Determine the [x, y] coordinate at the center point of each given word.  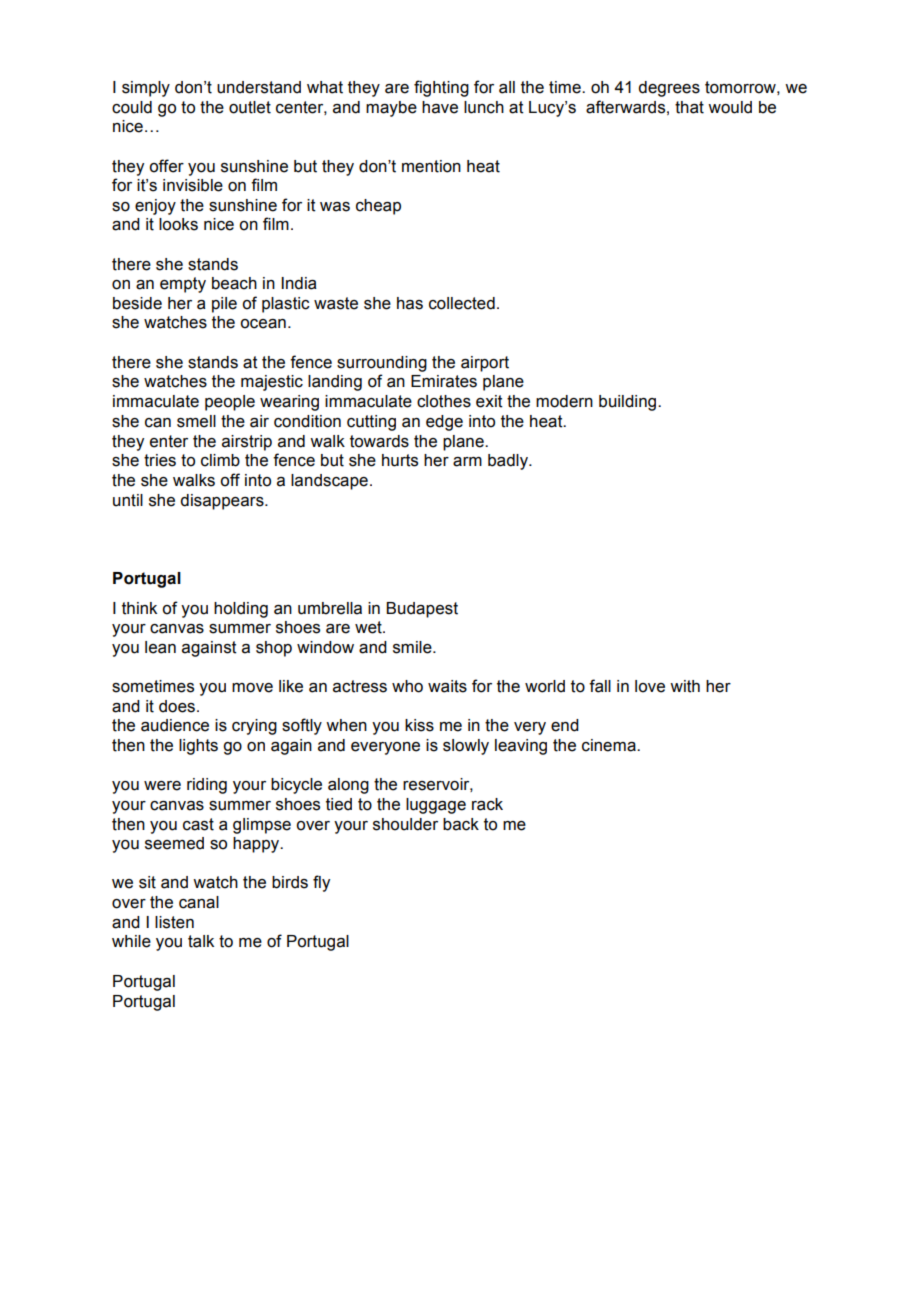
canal [199, 902]
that [689, 107]
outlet [250, 107]
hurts [400, 460]
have [440, 107]
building [629, 403]
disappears [223, 502]
